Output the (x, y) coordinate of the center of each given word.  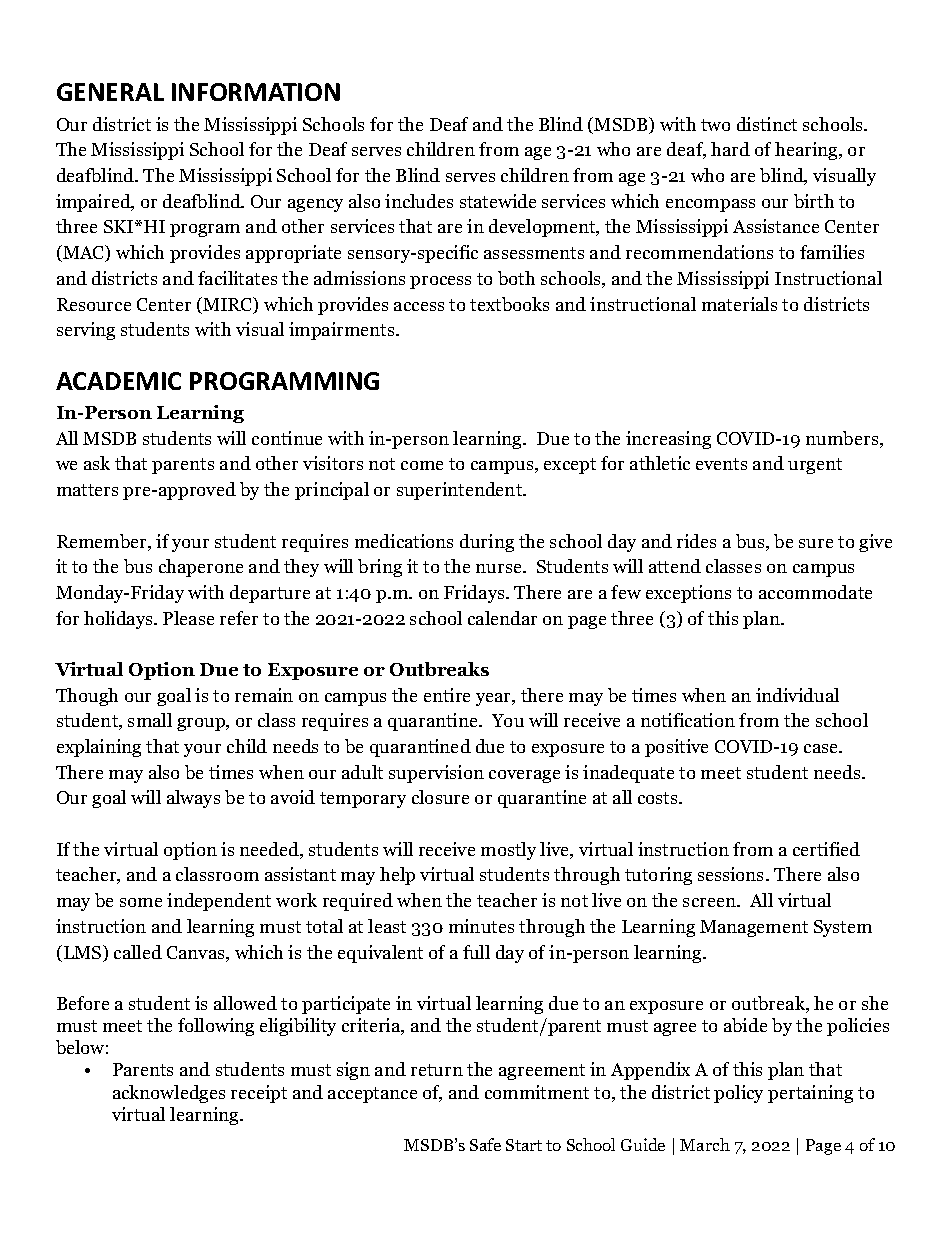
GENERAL (110, 92)
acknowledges (169, 1094)
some (141, 902)
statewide (498, 201)
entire (447, 695)
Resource (94, 304)
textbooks (509, 304)
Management (754, 928)
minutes (481, 926)
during (487, 543)
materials (739, 304)
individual (797, 695)
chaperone (201, 568)
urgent (815, 466)
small (150, 720)
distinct (767, 124)
